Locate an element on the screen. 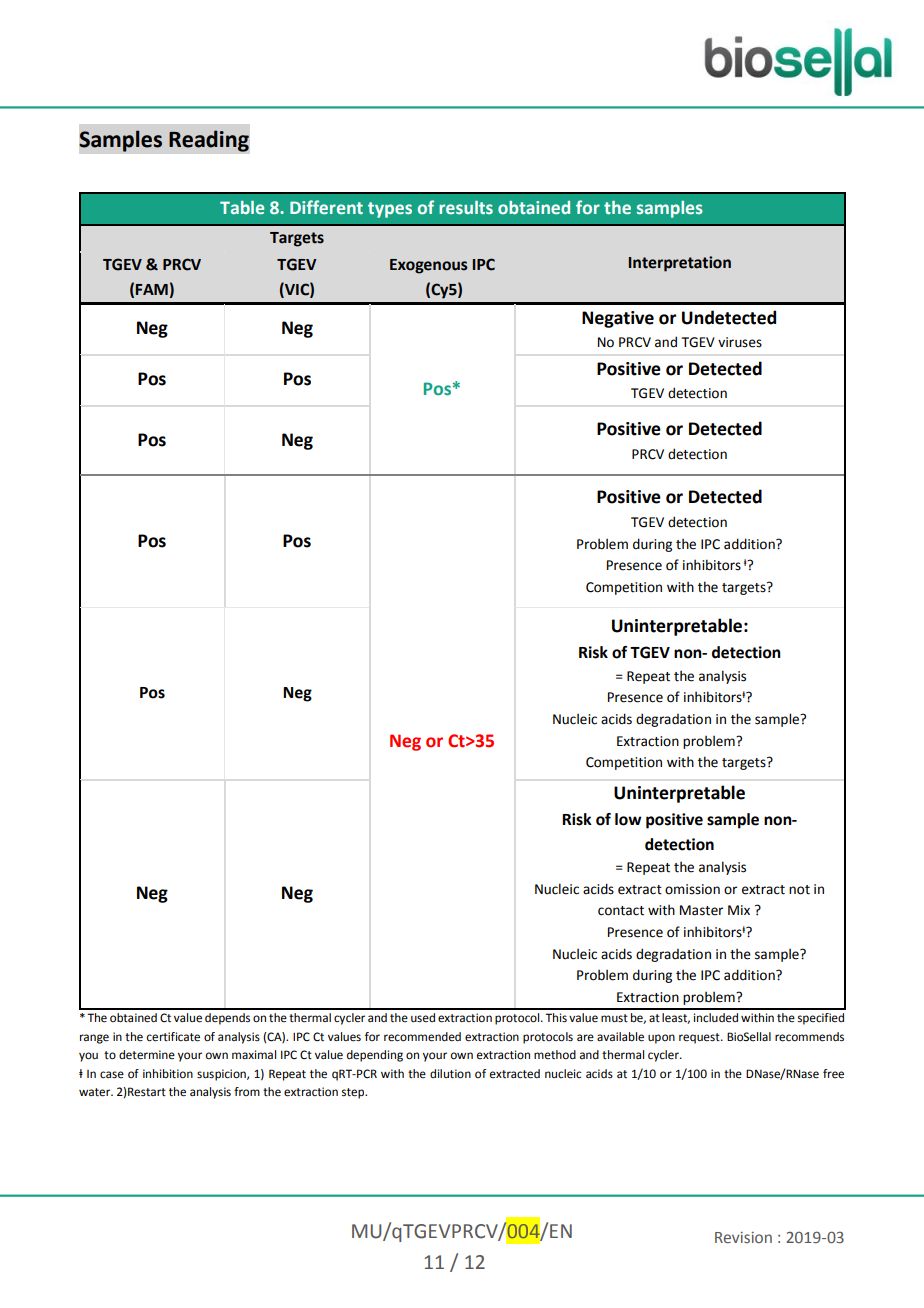 This screenshot has width=924, height=1308. omission is located at coordinates (692, 889).
